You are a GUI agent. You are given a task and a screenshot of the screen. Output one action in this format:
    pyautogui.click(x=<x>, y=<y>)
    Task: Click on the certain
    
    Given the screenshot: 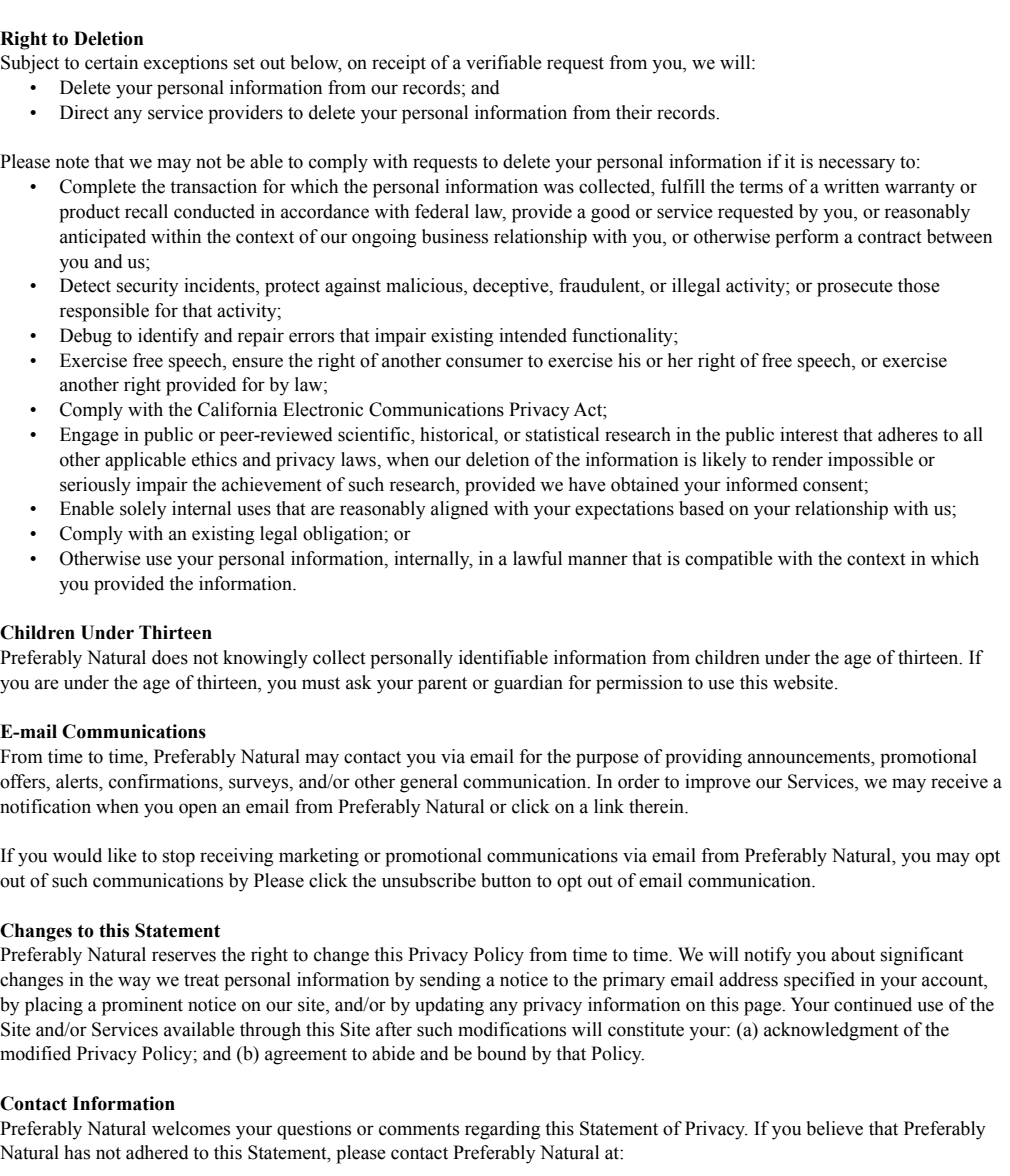 What is the action you would take?
    pyautogui.click(x=111, y=62)
